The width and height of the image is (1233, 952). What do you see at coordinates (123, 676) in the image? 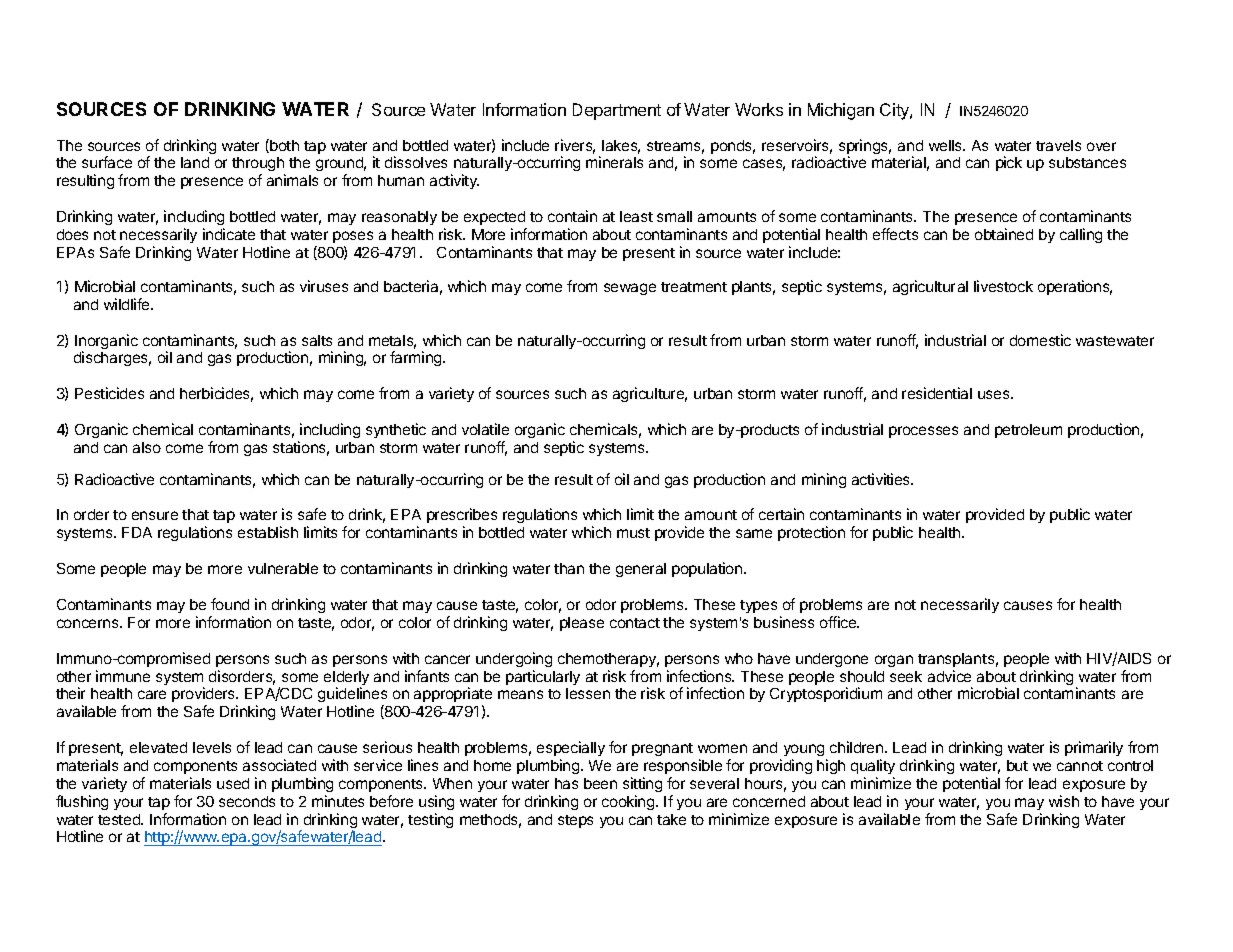
I see `immune` at bounding box center [123, 676].
